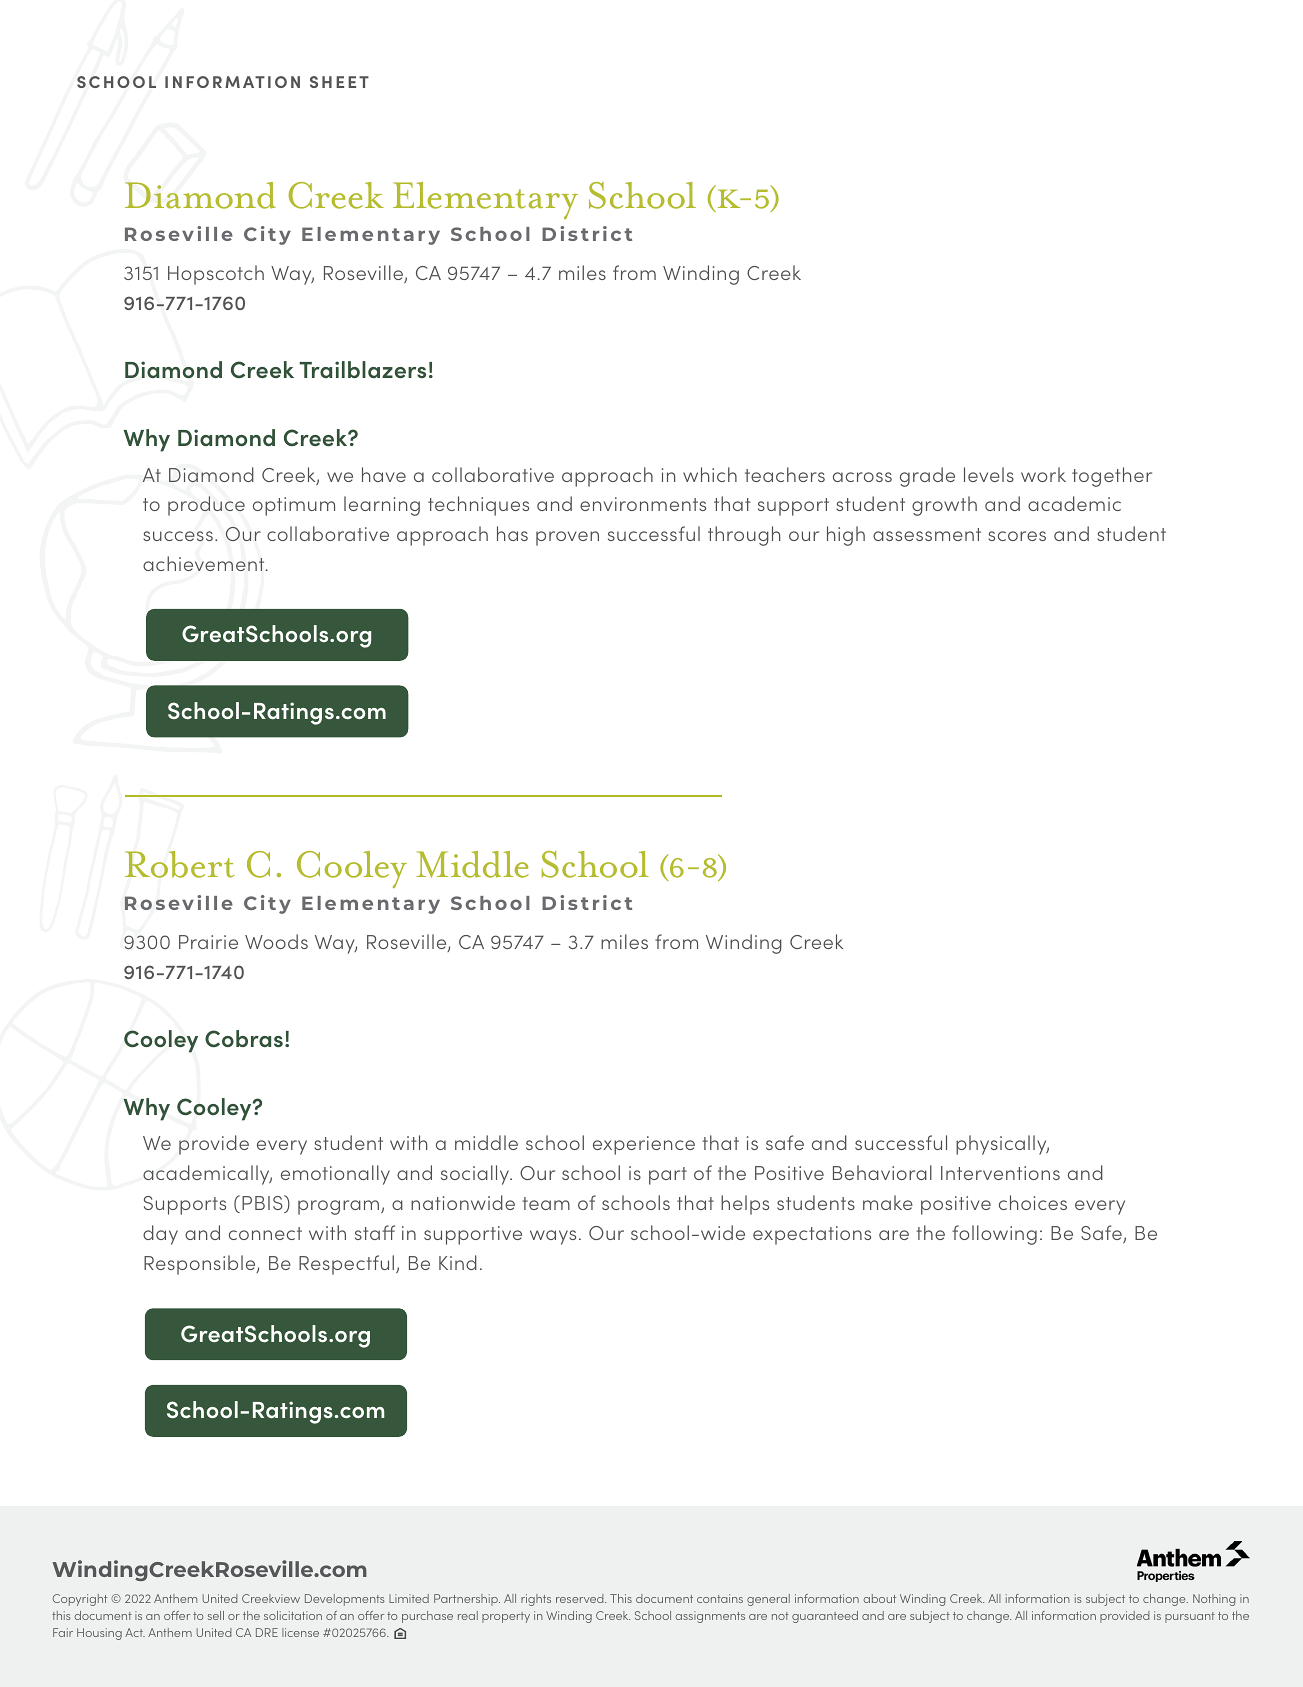  I want to click on assessment, so click(927, 534).
